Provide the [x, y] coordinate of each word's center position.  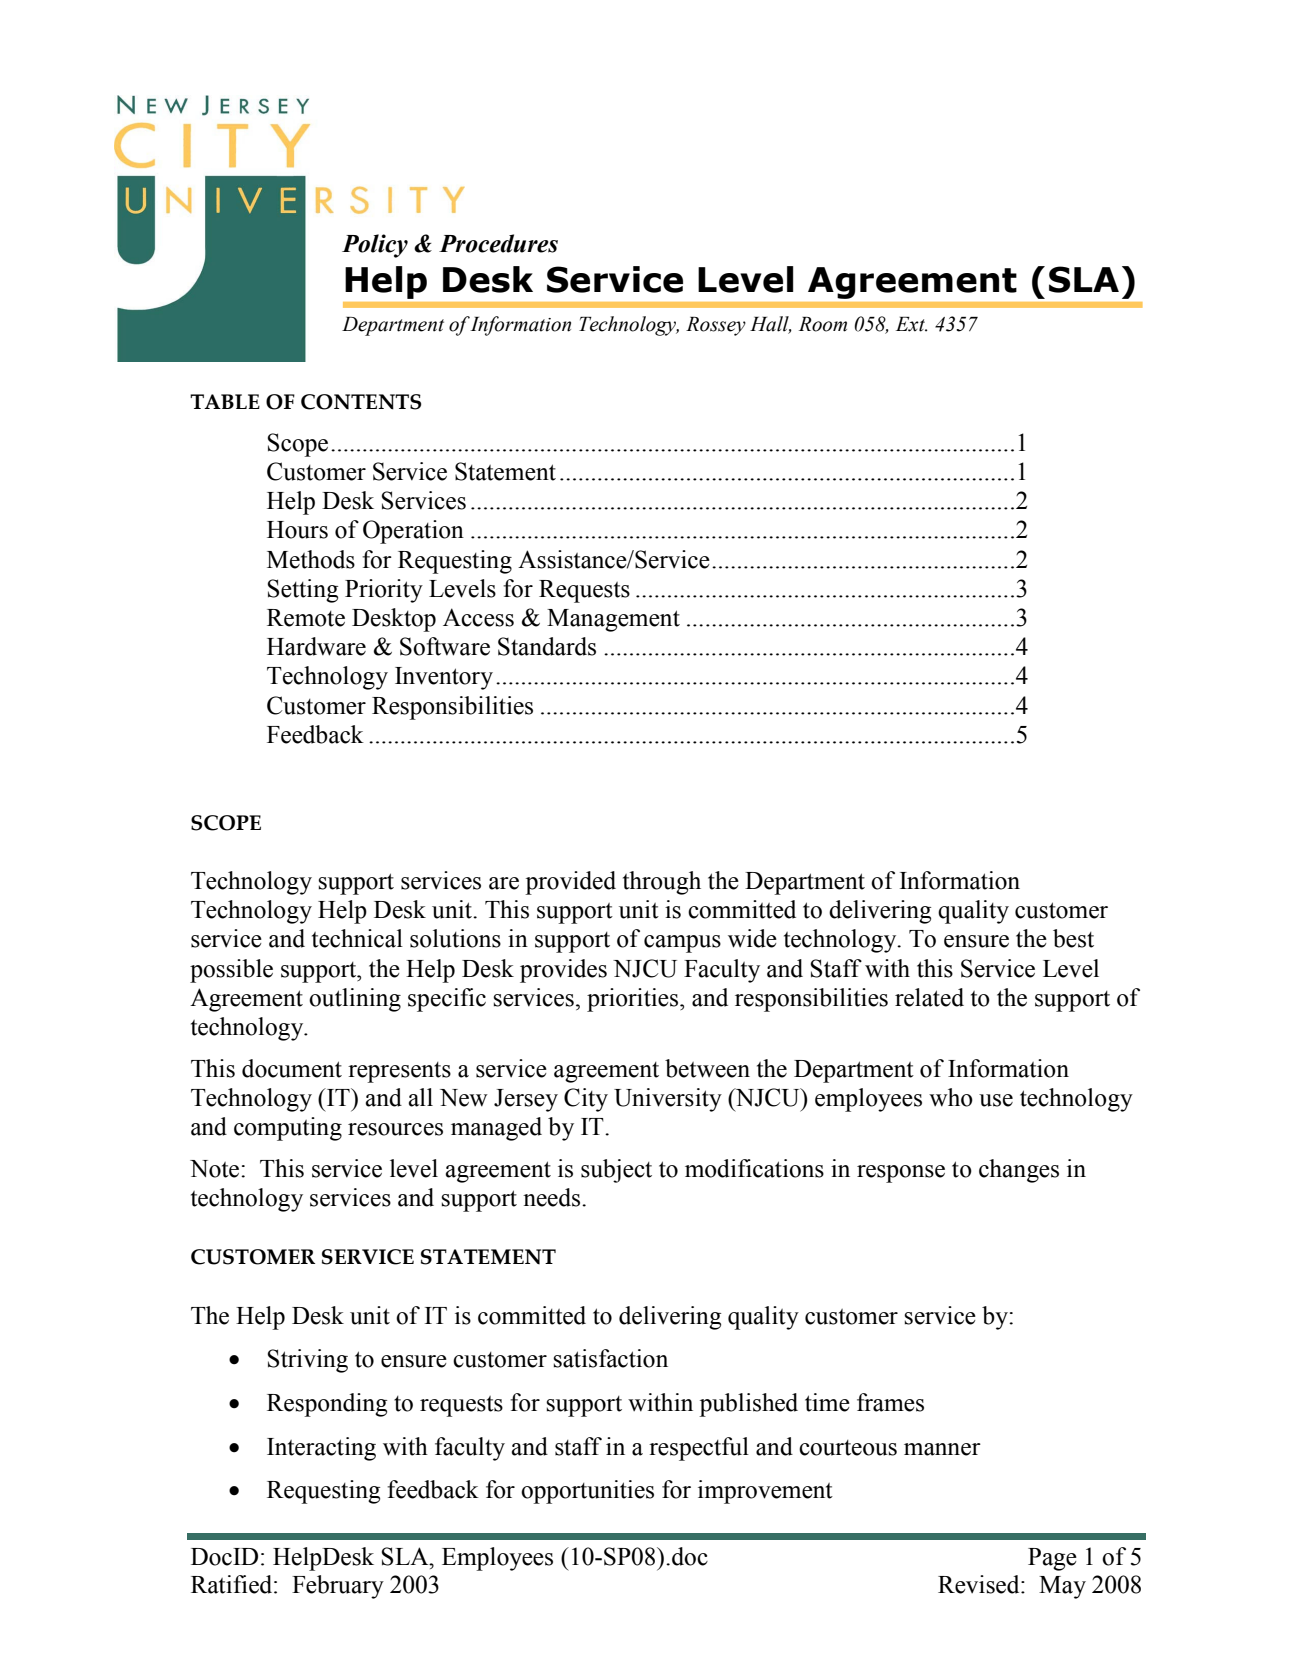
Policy [375, 246]
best [1073, 938]
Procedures [498, 243]
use [996, 1100]
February [338, 1587]
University [668, 1100]
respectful [699, 1449]
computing [288, 1129]
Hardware [316, 646]
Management [613, 620]
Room [823, 324]
